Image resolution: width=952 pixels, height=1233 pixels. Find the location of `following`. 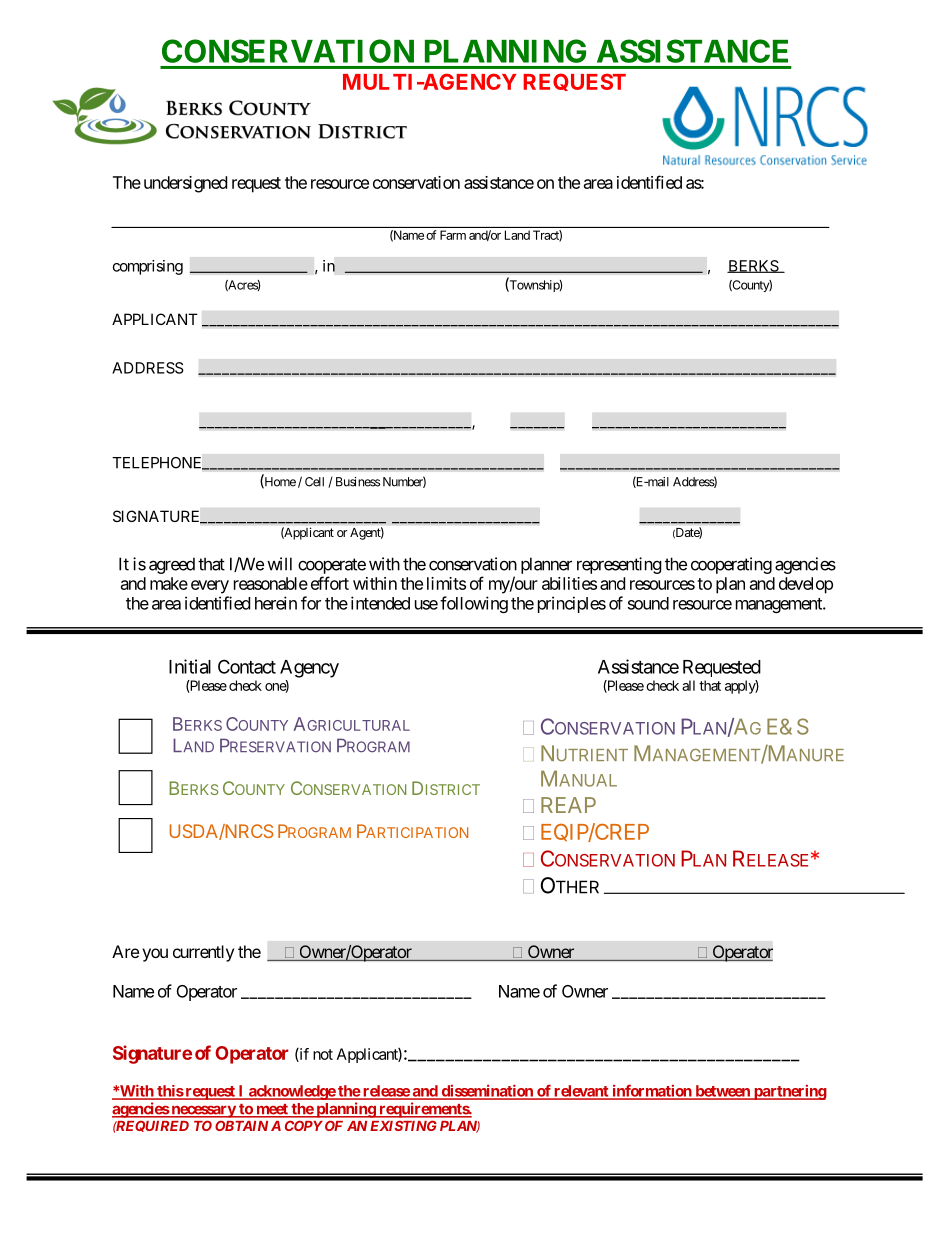

following is located at coordinates (474, 604).
